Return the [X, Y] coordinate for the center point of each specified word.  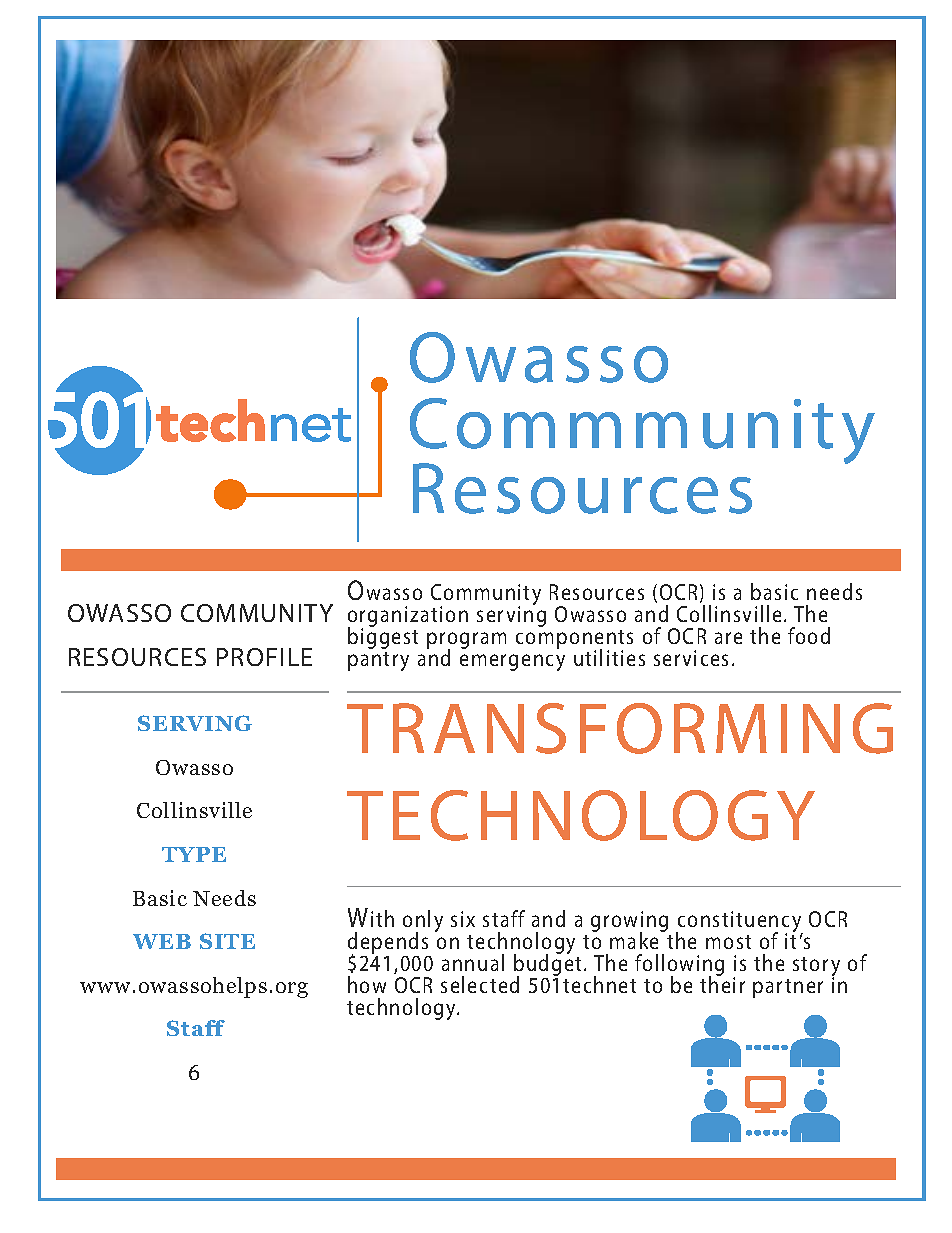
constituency [739, 923]
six [463, 919]
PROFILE [264, 657]
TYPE [194, 854]
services [691, 658]
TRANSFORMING [620, 728]
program [466, 642]
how [367, 984]
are [728, 638]
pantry [378, 661]
